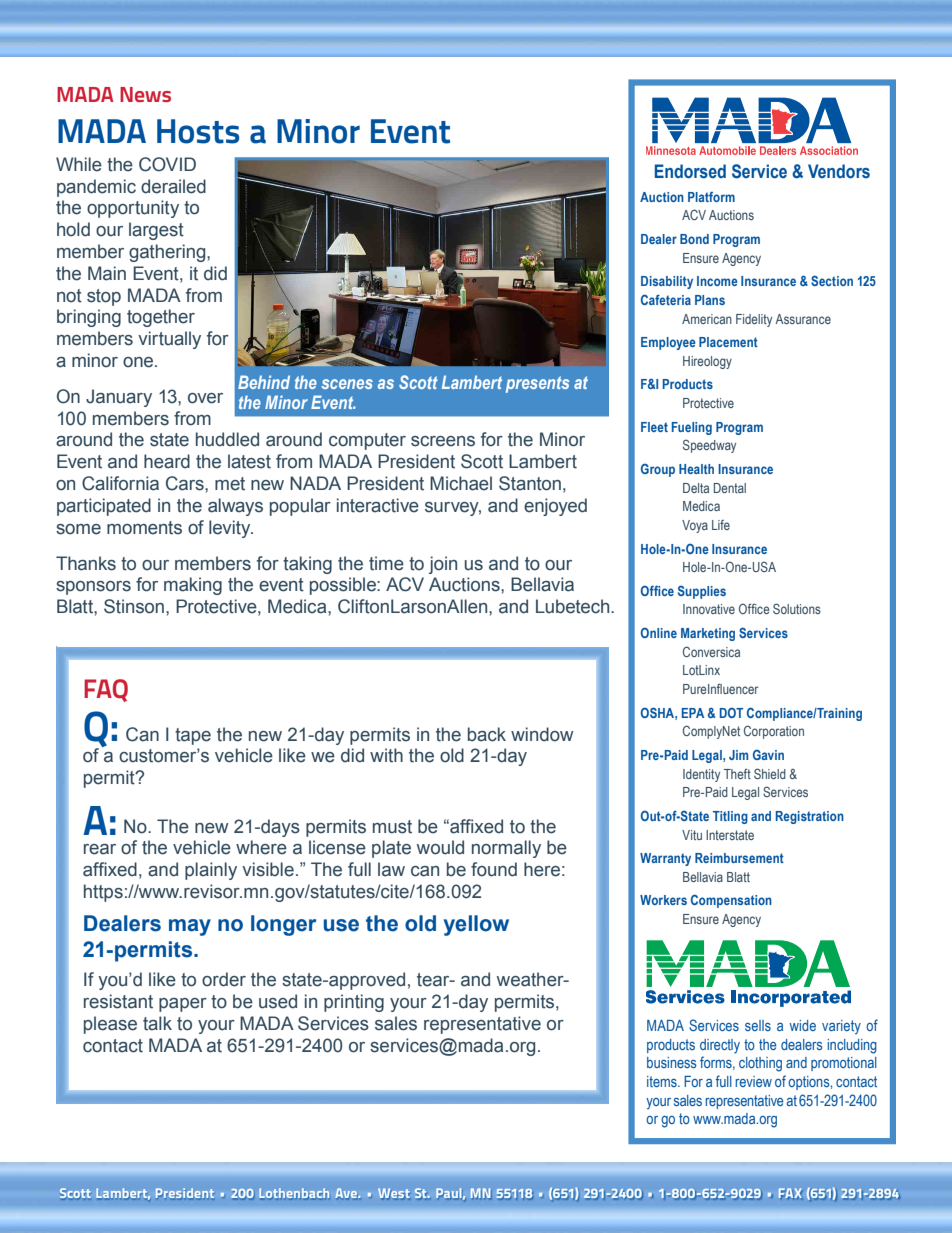 This image has width=952, height=1233. I want to click on Vendors, so click(839, 171).
